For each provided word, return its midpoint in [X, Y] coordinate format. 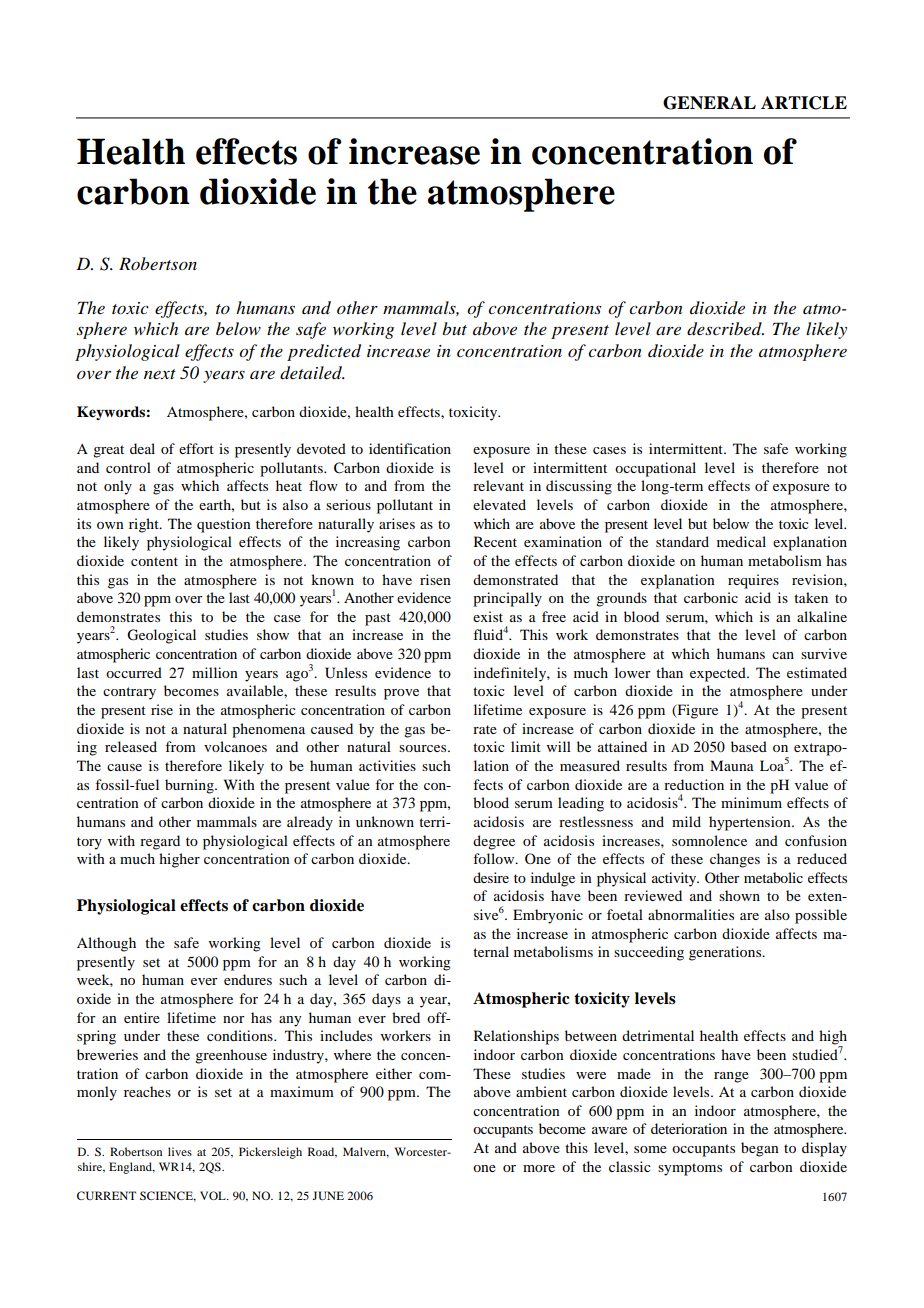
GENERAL [709, 103]
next [160, 374]
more [539, 1168]
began [760, 1149]
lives [180, 1151]
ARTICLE [804, 103]
